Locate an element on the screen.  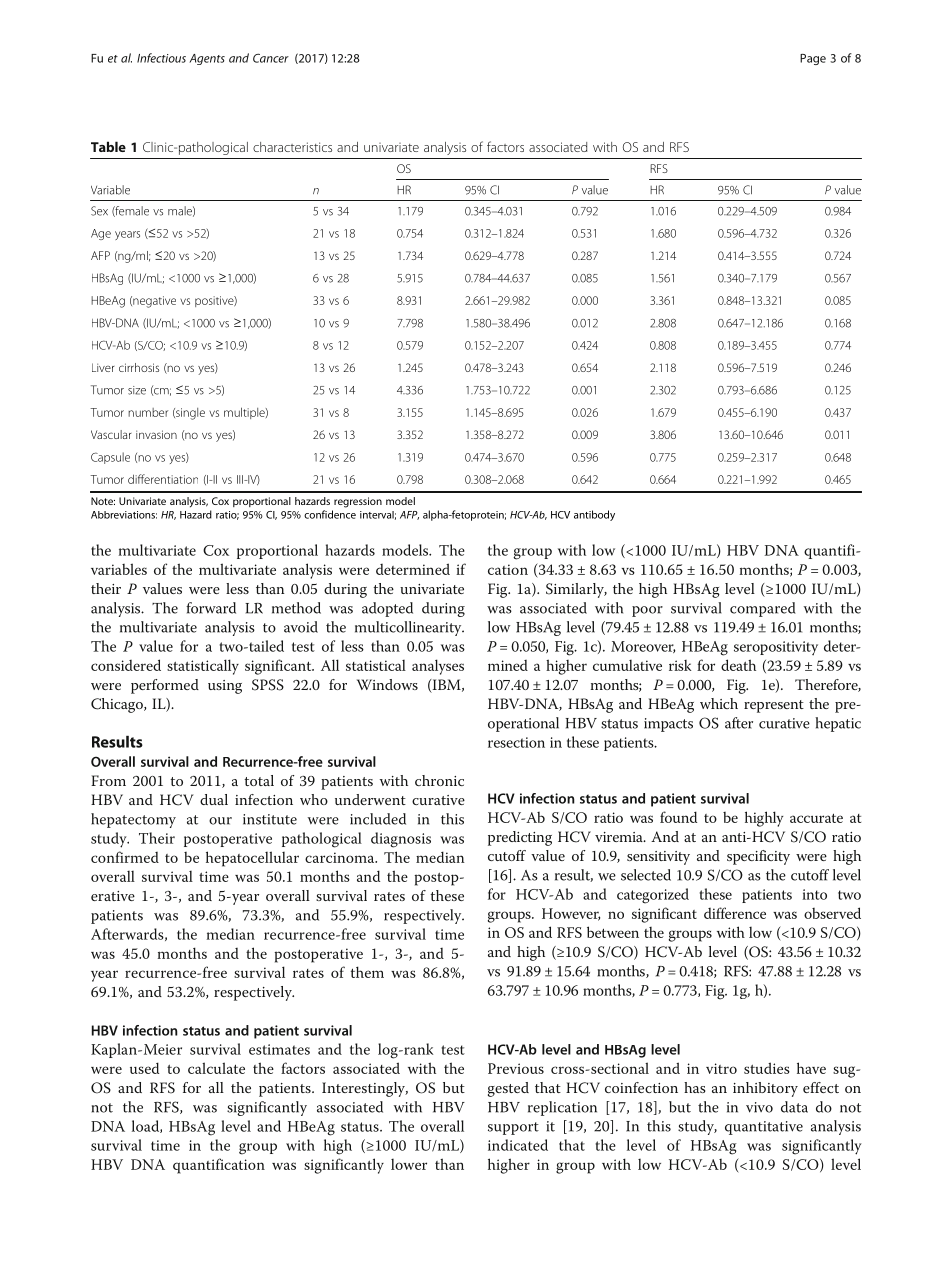
calculate is located at coordinates (216, 1068).
